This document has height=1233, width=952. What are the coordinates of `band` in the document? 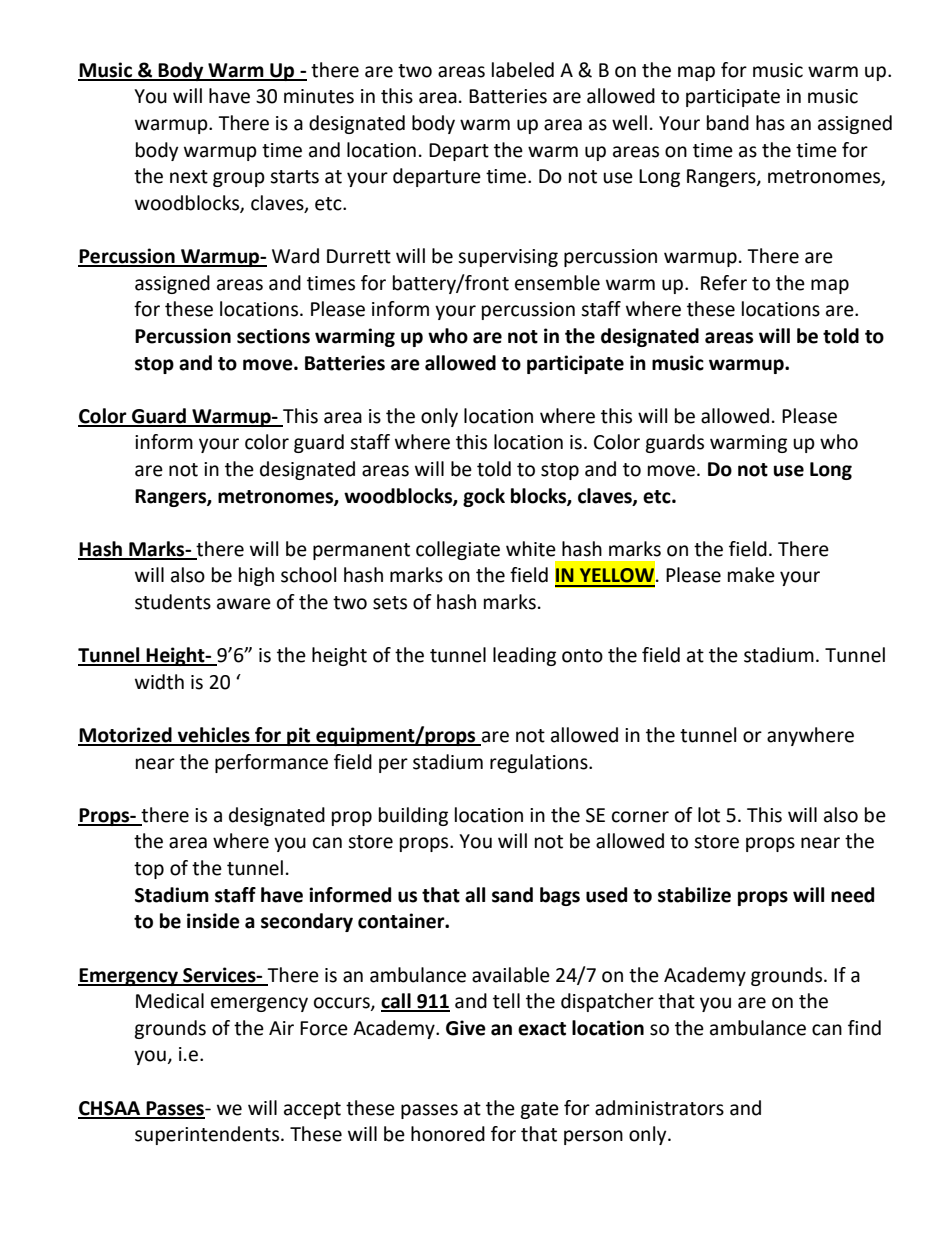 It's located at (728, 123).
